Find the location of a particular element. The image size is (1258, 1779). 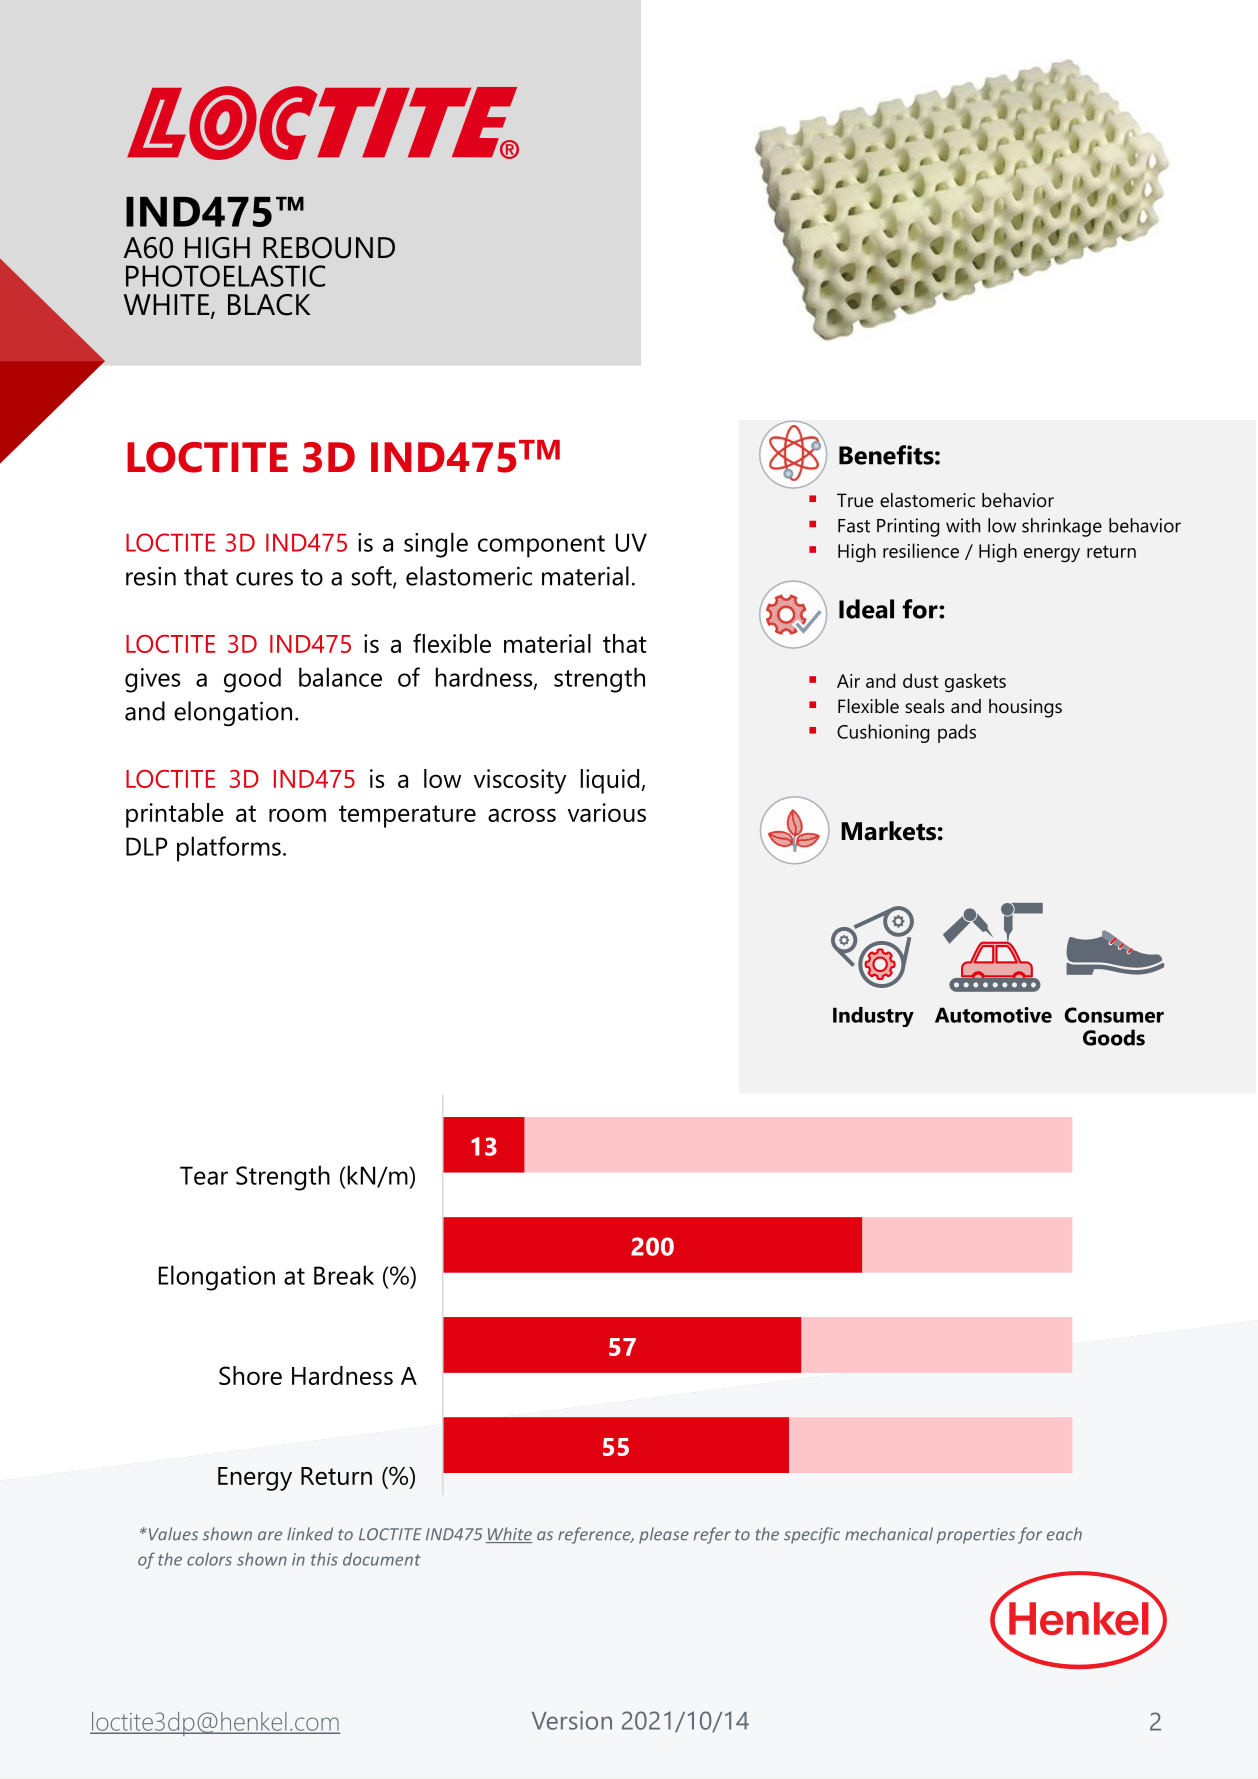

BLACK is located at coordinates (269, 305).
